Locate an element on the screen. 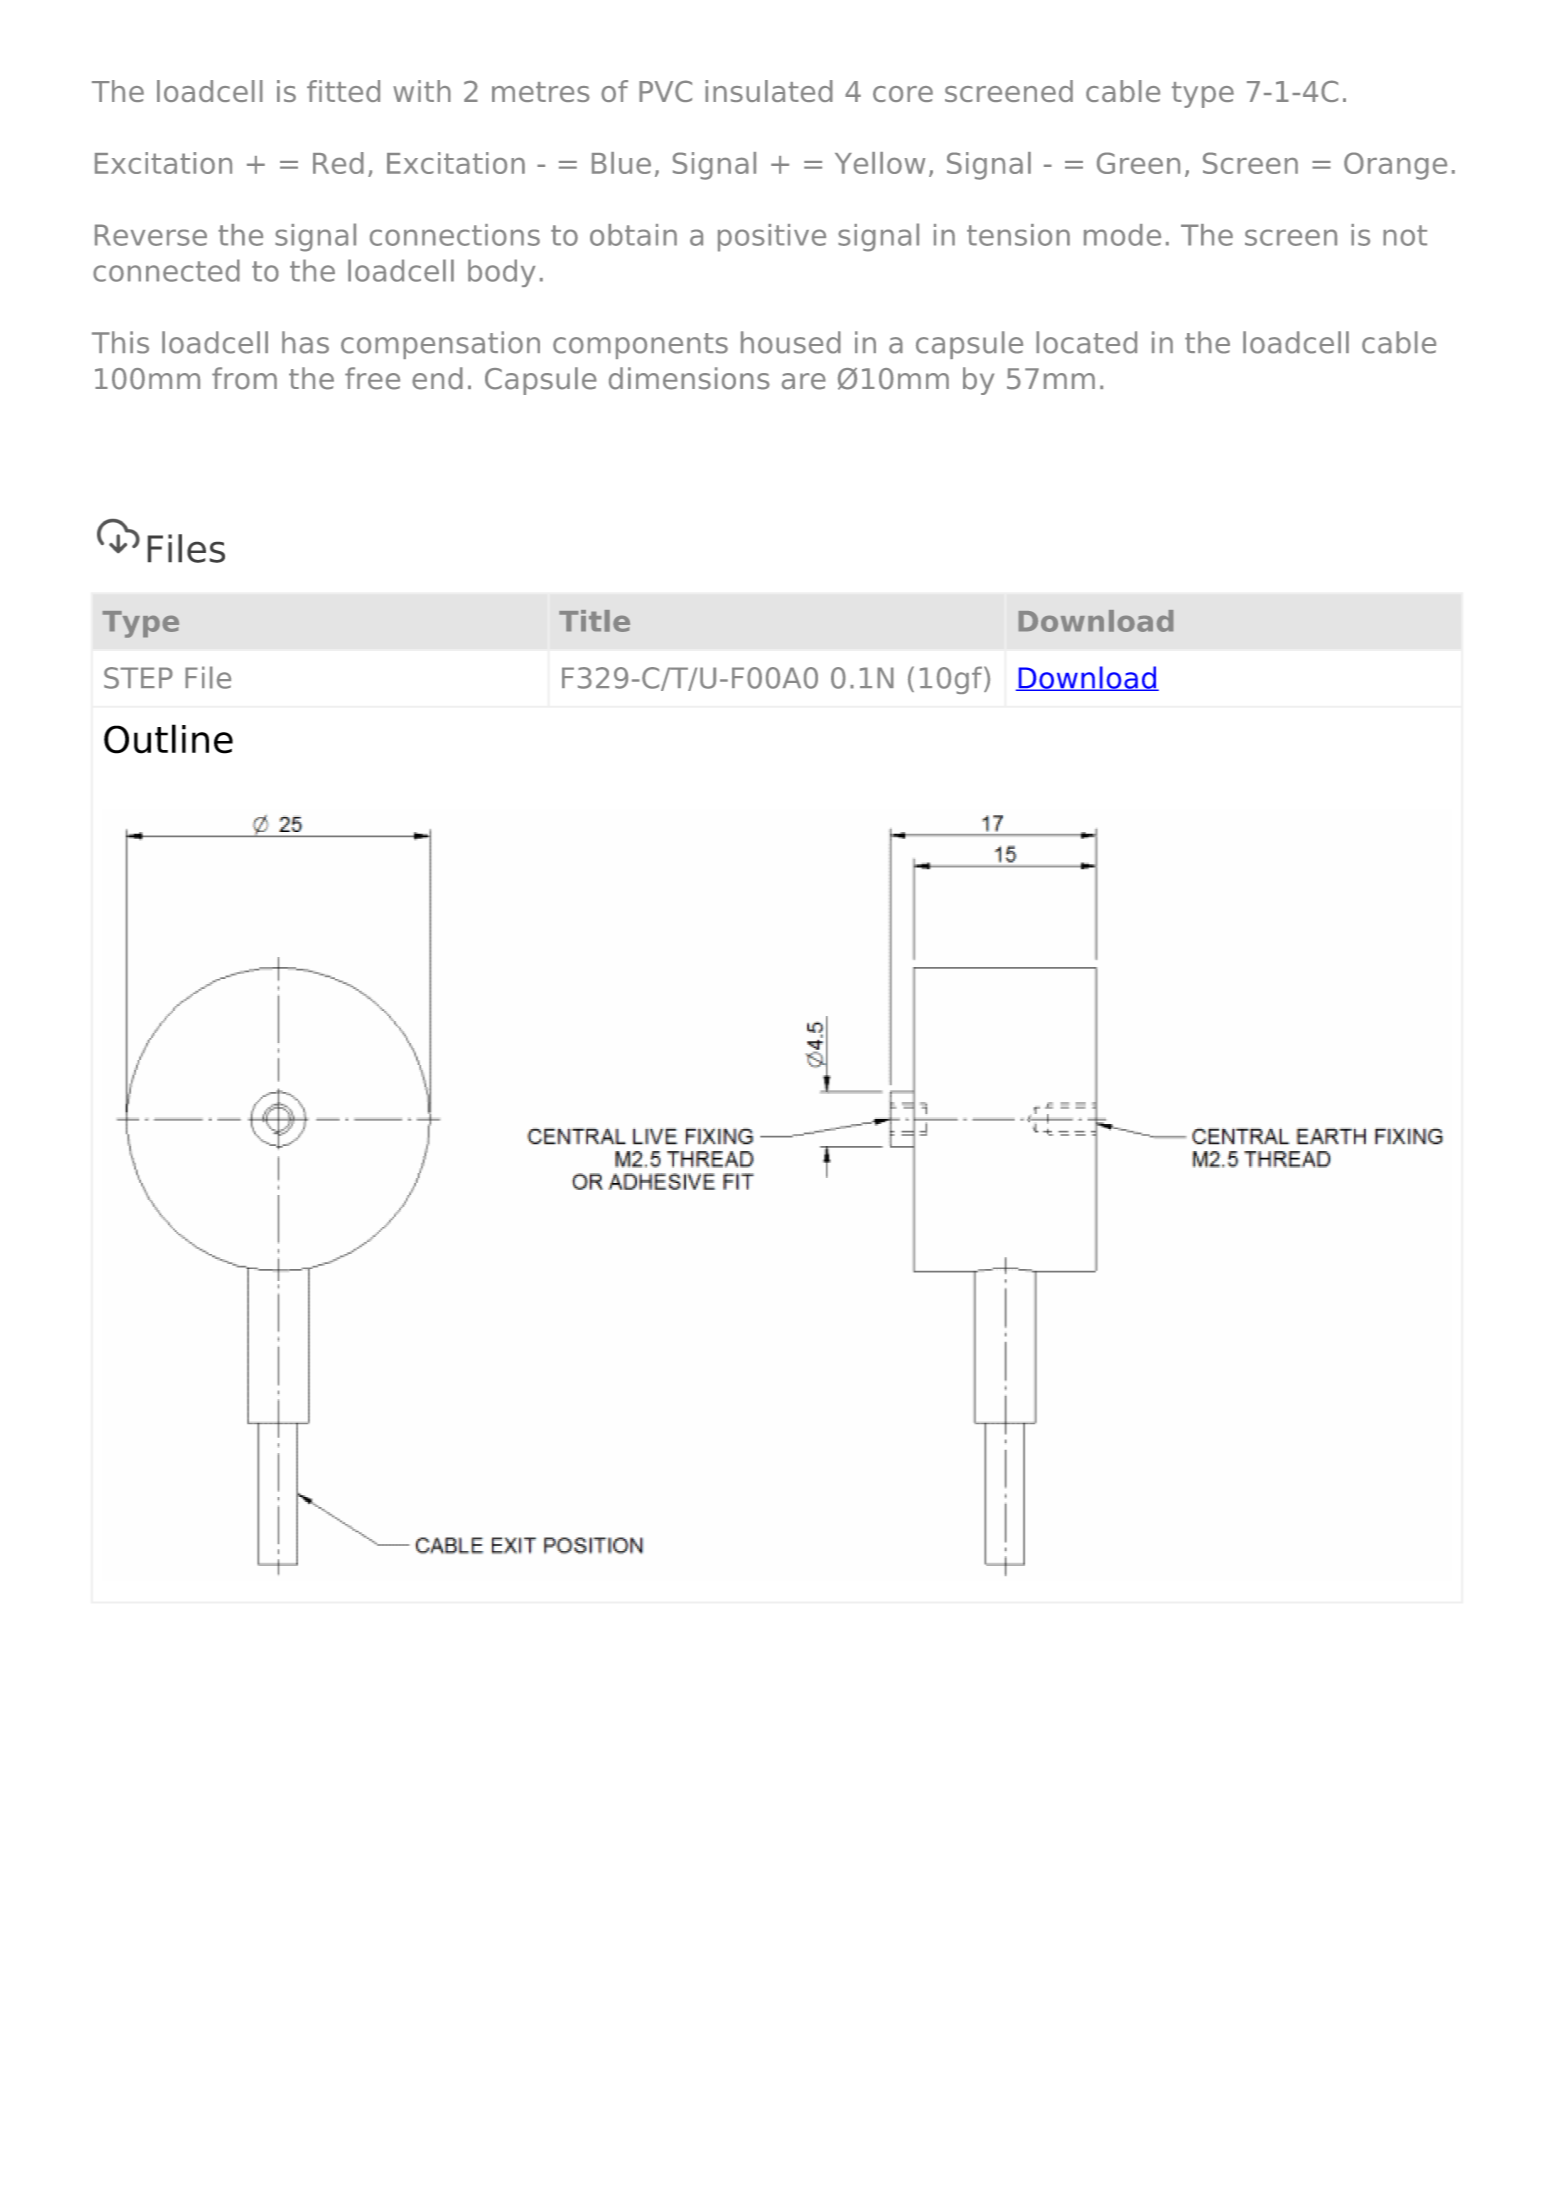 The height and width of the screenshot is (2198, 1554). located is located at coordinates (1086, 342).
